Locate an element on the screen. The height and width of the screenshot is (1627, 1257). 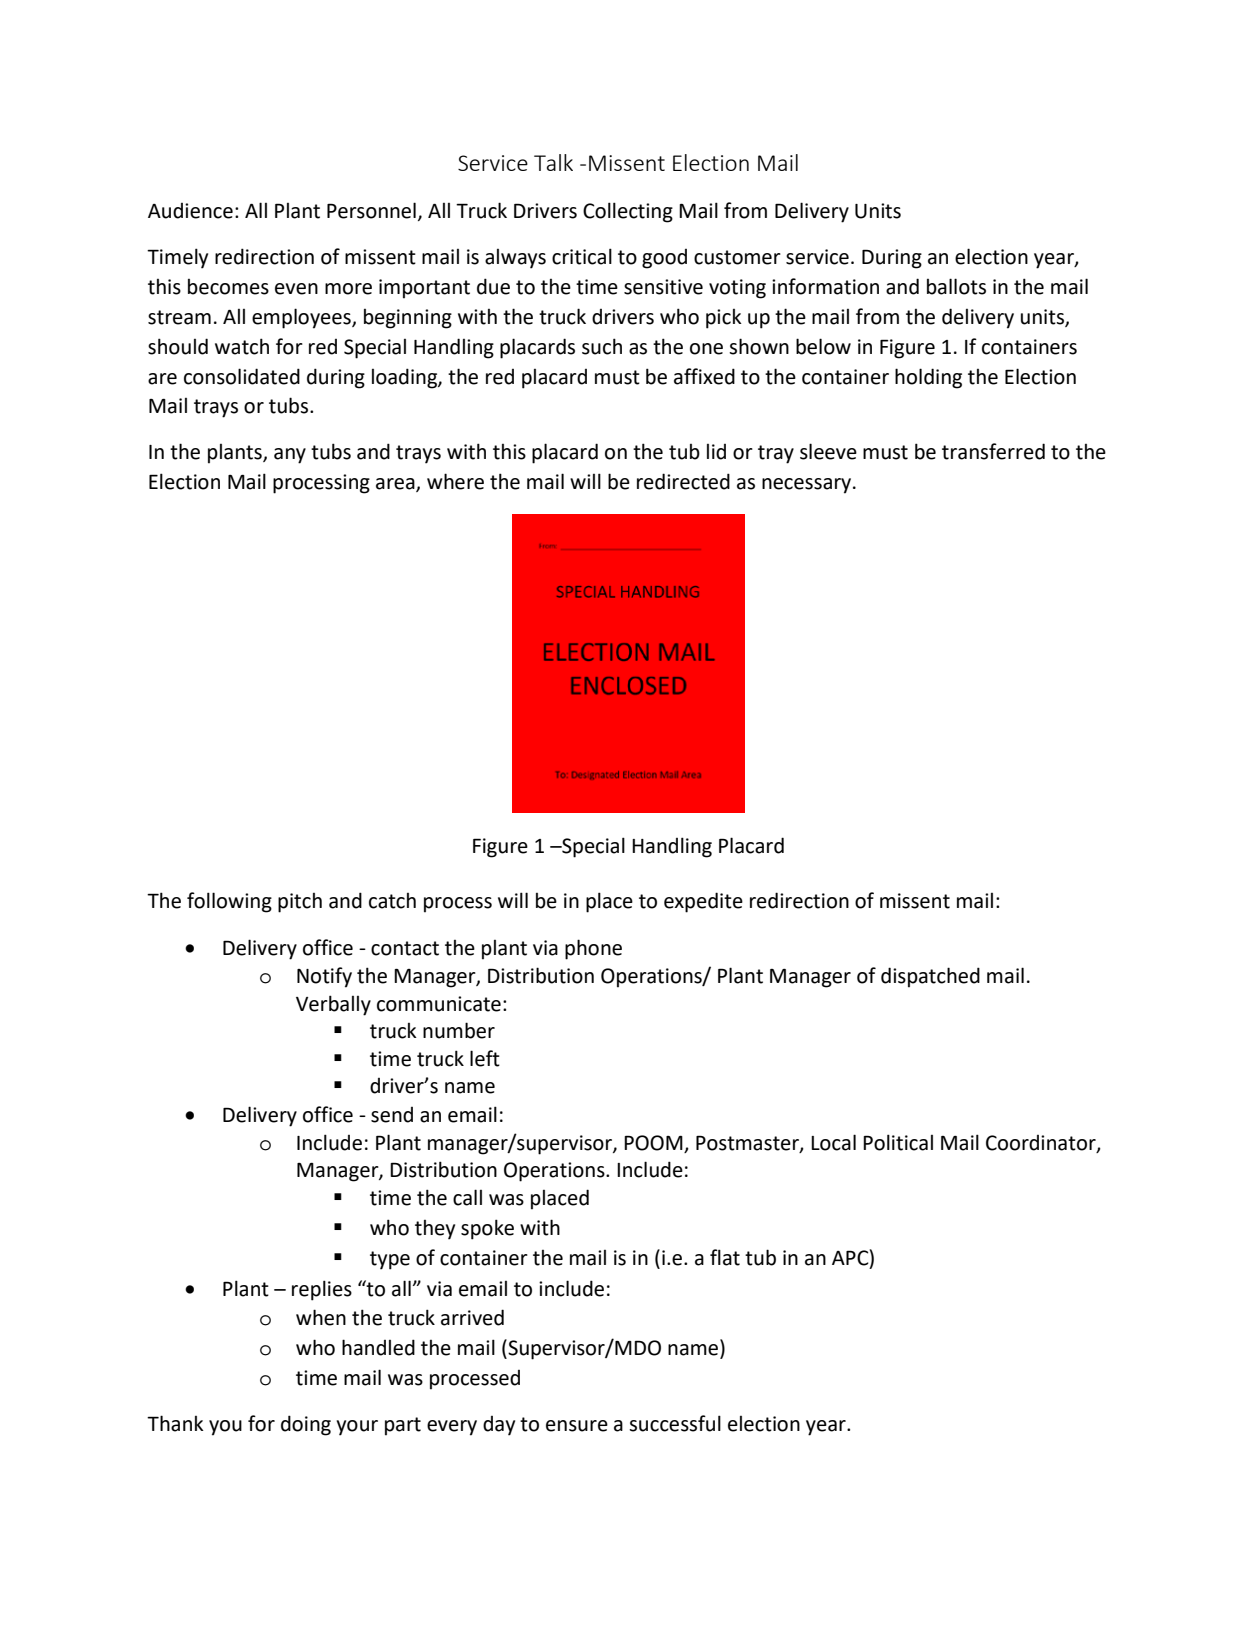
any is located at coordinates (290, 456).
